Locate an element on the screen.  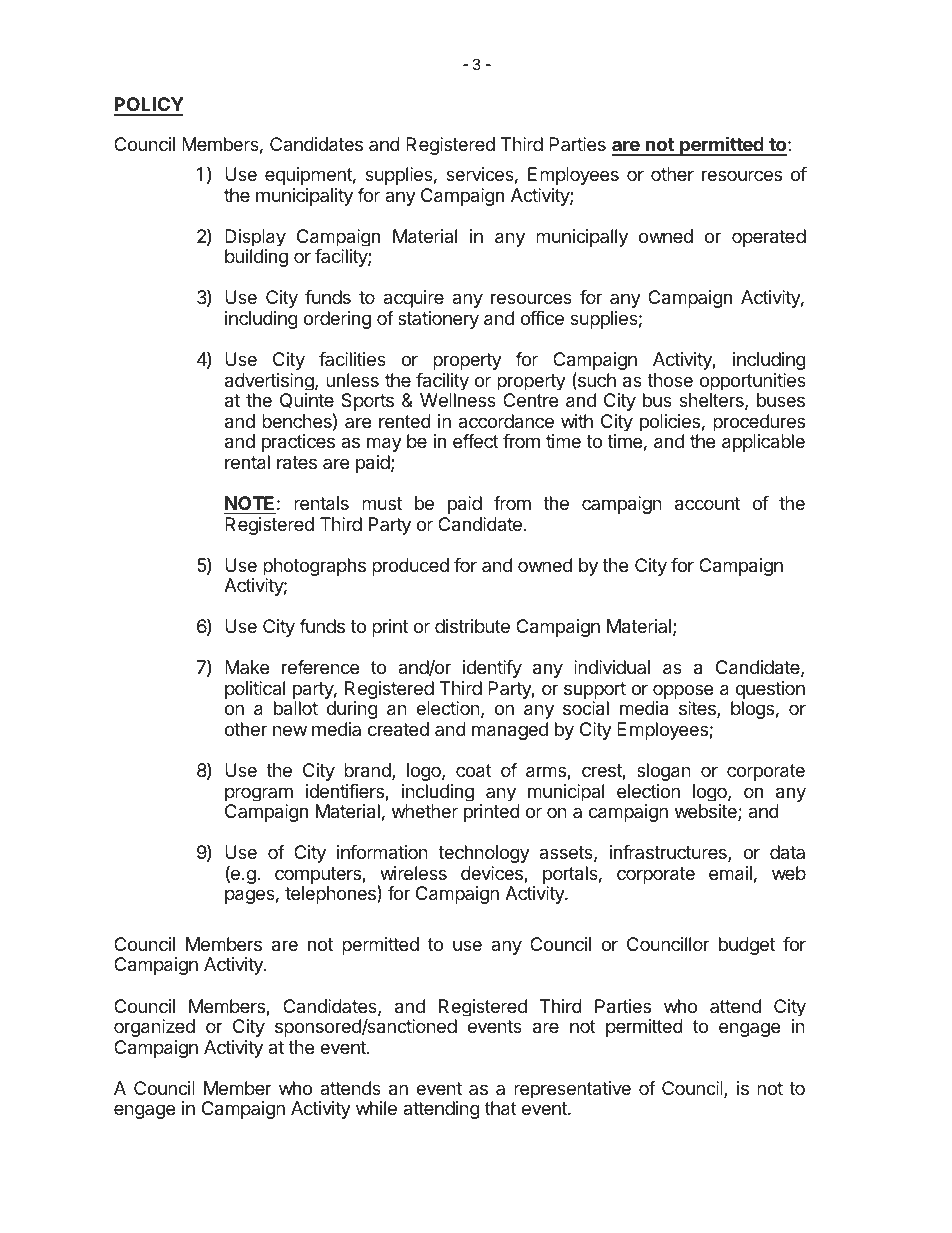
operated is located at coordinates (769, 238).
